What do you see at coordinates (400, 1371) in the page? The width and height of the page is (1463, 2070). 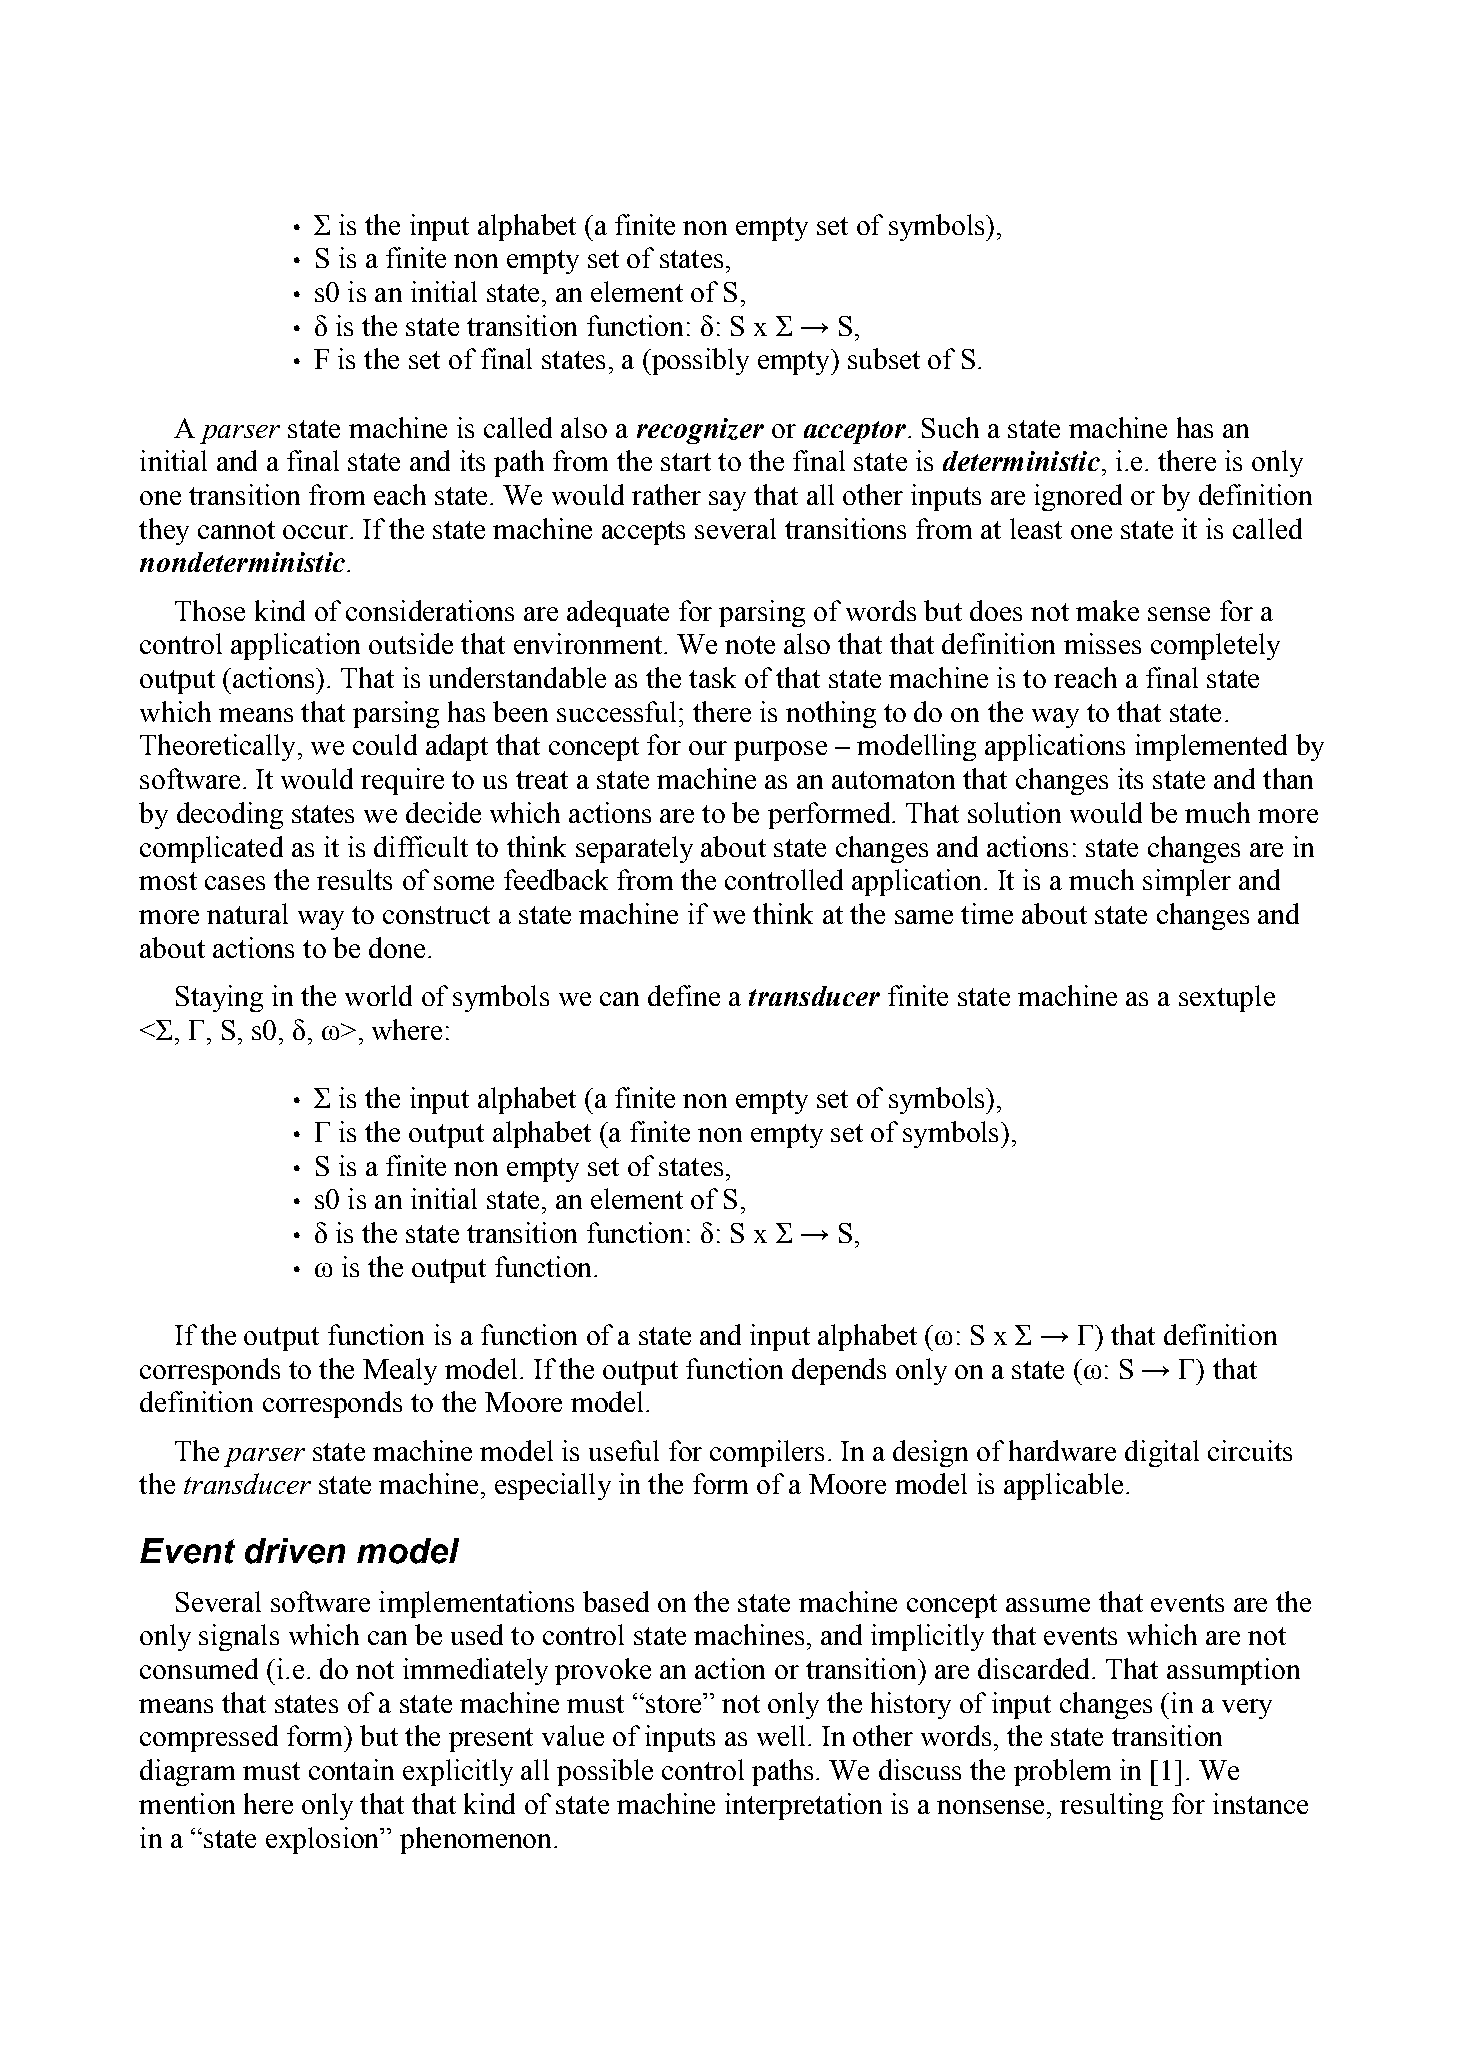 I see `Mealy` at bounding box center [400, 1371].
